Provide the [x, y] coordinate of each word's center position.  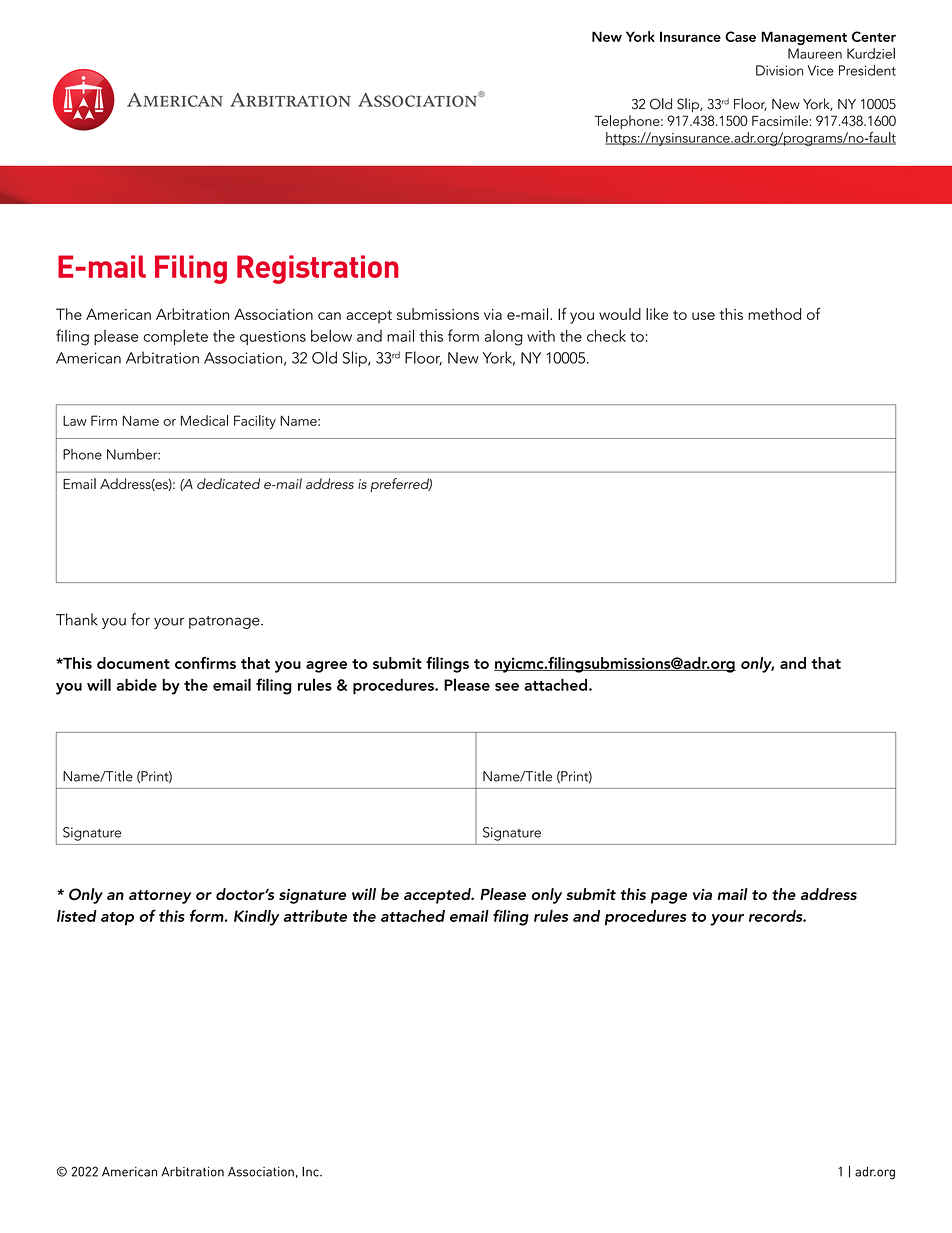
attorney [160, 897]
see [507, 687]
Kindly [256, 918]
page [669, 898]
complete [175, 337]
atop [117, 919]
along [504, 338]
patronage [225, 622]
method [774, 314]
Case [740, 36]
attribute [315, 916]
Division [779, 70]
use [703, 316]
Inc [311, 1171]
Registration [318, 269]
